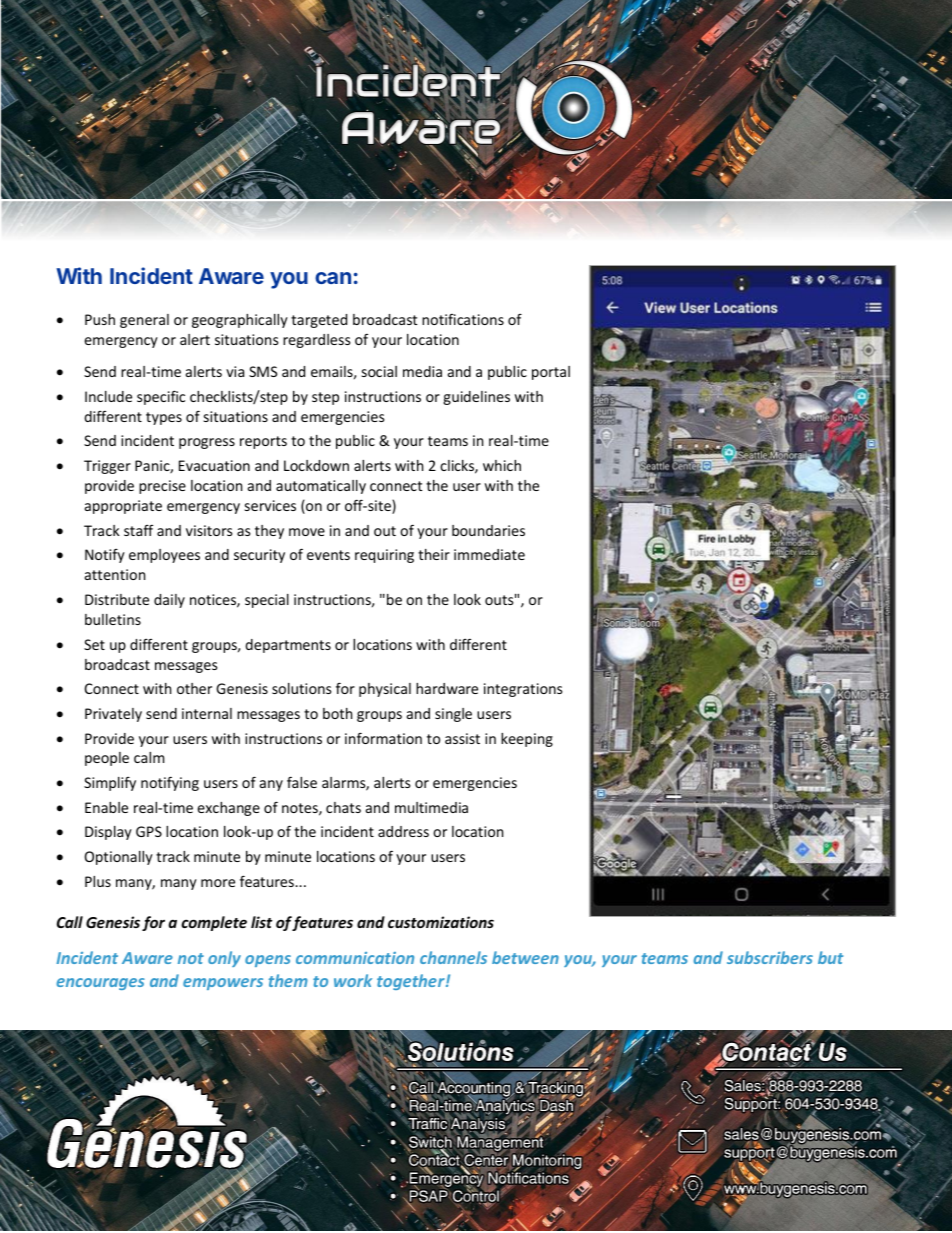  What do you see at coordinates (144, 321) in the screenshot?
I see `general` at bounding box center [144, 321].
